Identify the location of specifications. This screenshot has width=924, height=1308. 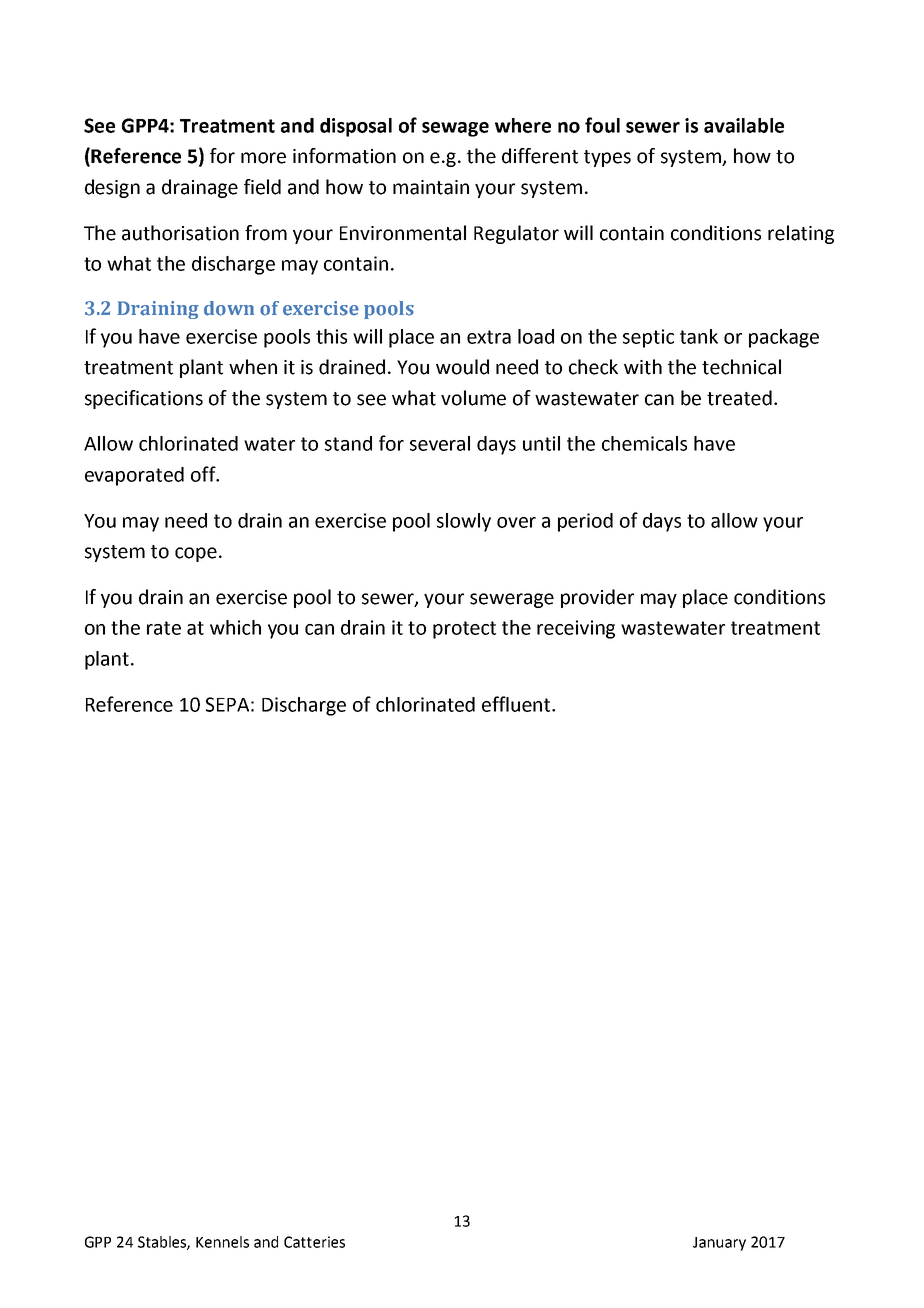
(144, 399).
